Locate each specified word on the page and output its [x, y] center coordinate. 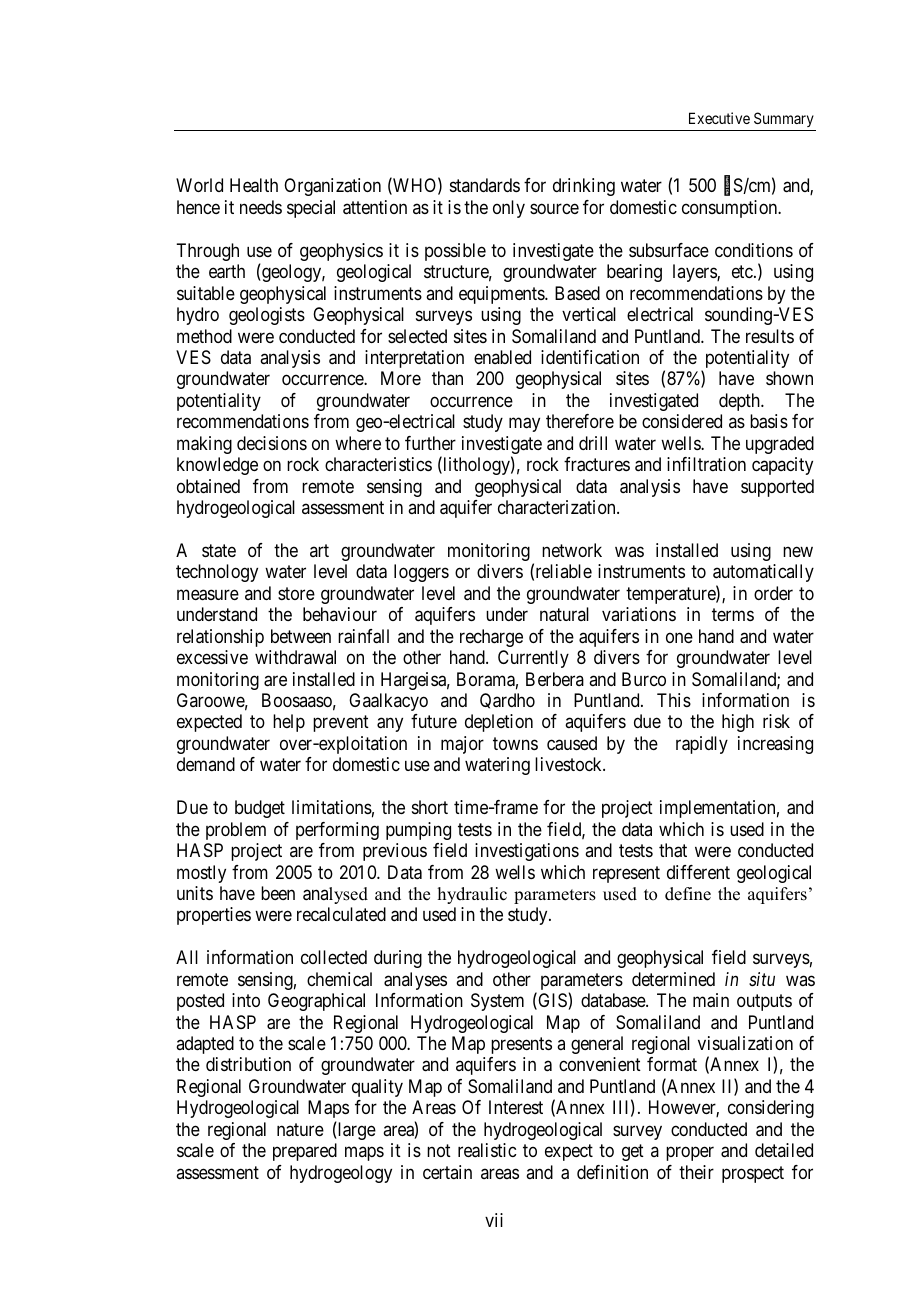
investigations [527, 852]
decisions [272, 443]
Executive [719, 118]
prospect [753, 1174]
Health [254, 185]
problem [236, 831]
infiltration [706, 464]
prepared [305, 1152]
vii [494, 1220]
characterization [558, 507]
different [698, 872]
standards [485, 185]
